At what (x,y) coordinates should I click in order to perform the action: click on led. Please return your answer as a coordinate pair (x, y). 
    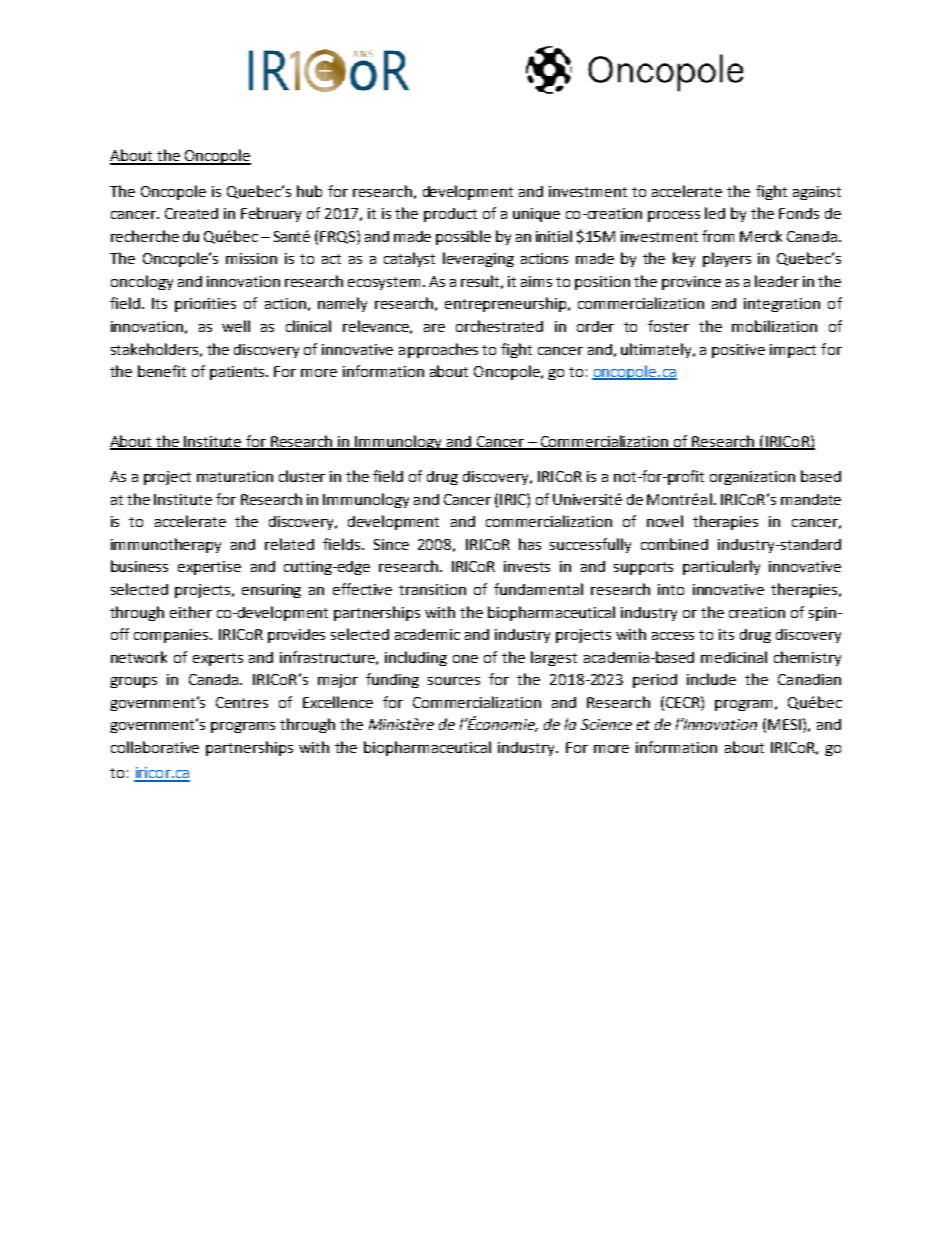
    Looking at the image, I should click on (715, 213).
